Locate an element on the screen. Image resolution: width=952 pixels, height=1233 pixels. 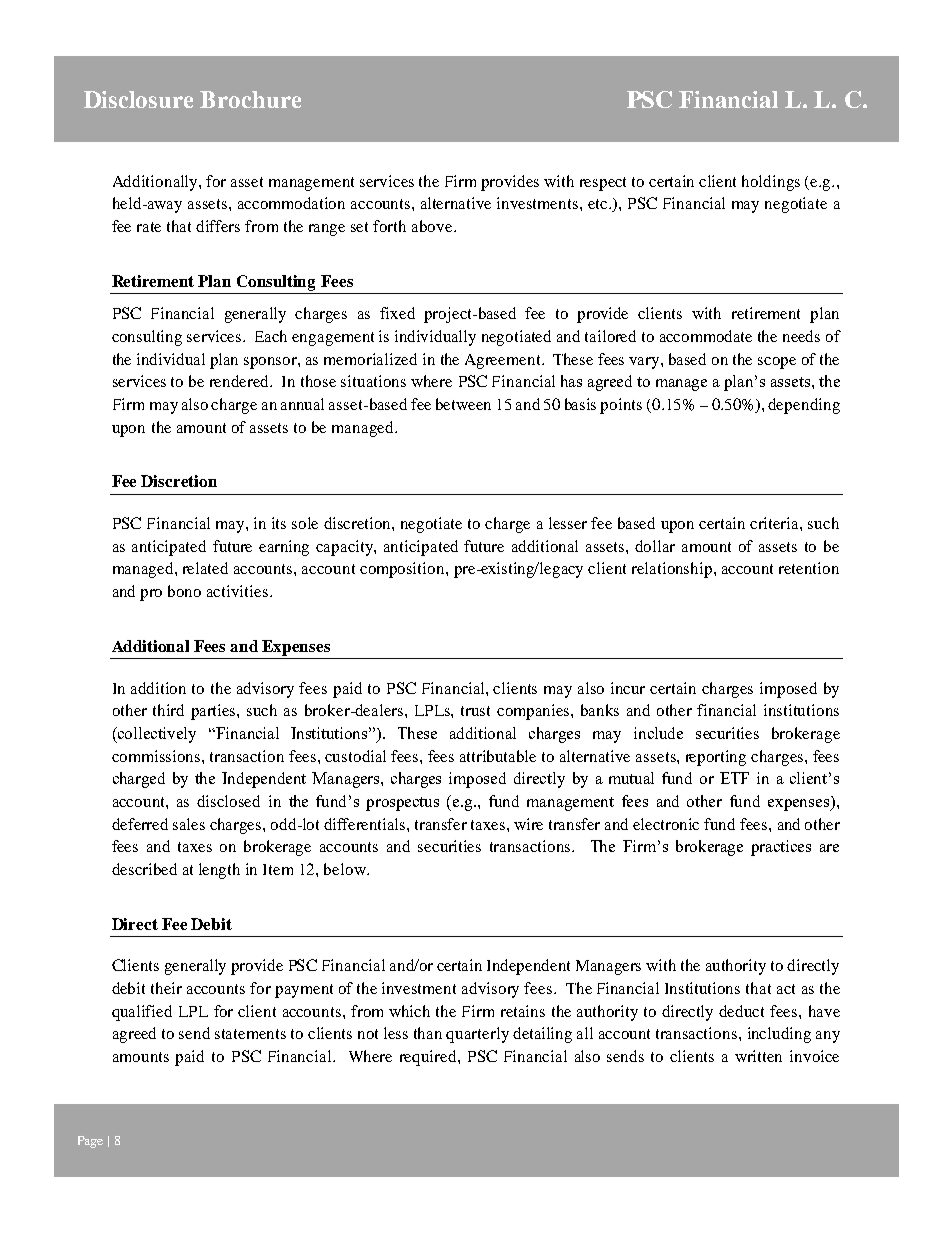
Disclosure is located at coordinates (138, 99).
